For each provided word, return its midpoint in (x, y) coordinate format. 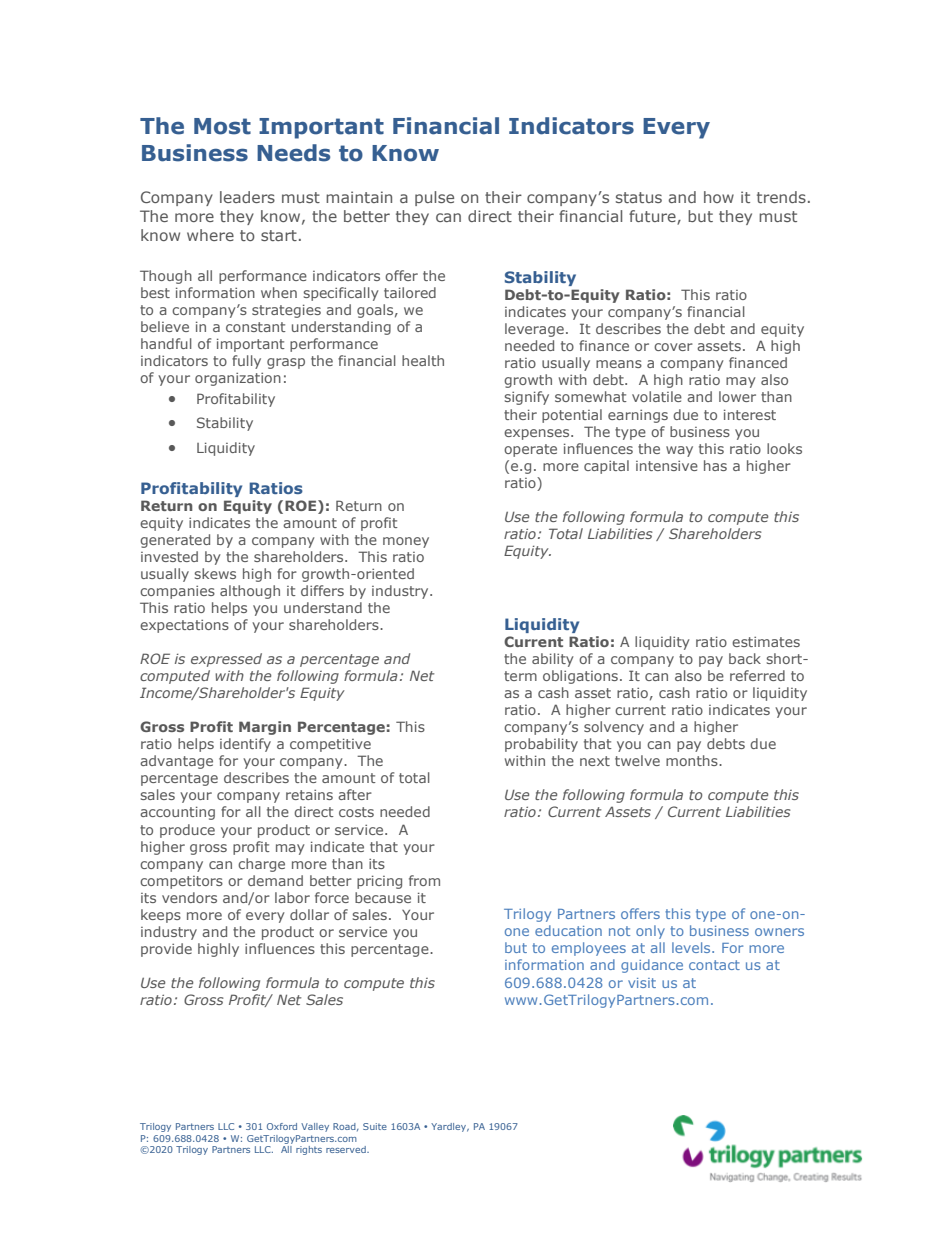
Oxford (282, 1126)
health (423, 360)
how (719, 197)
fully (246, 362)
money (406, 542)
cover (673, 347)
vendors (189, 897)
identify (245, 745)
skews (215, 573)
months (693, 760)
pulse (434, 198)
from (424, 880)
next (595, 761)
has (715, 465)
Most (222, 126)
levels (692, 947)
